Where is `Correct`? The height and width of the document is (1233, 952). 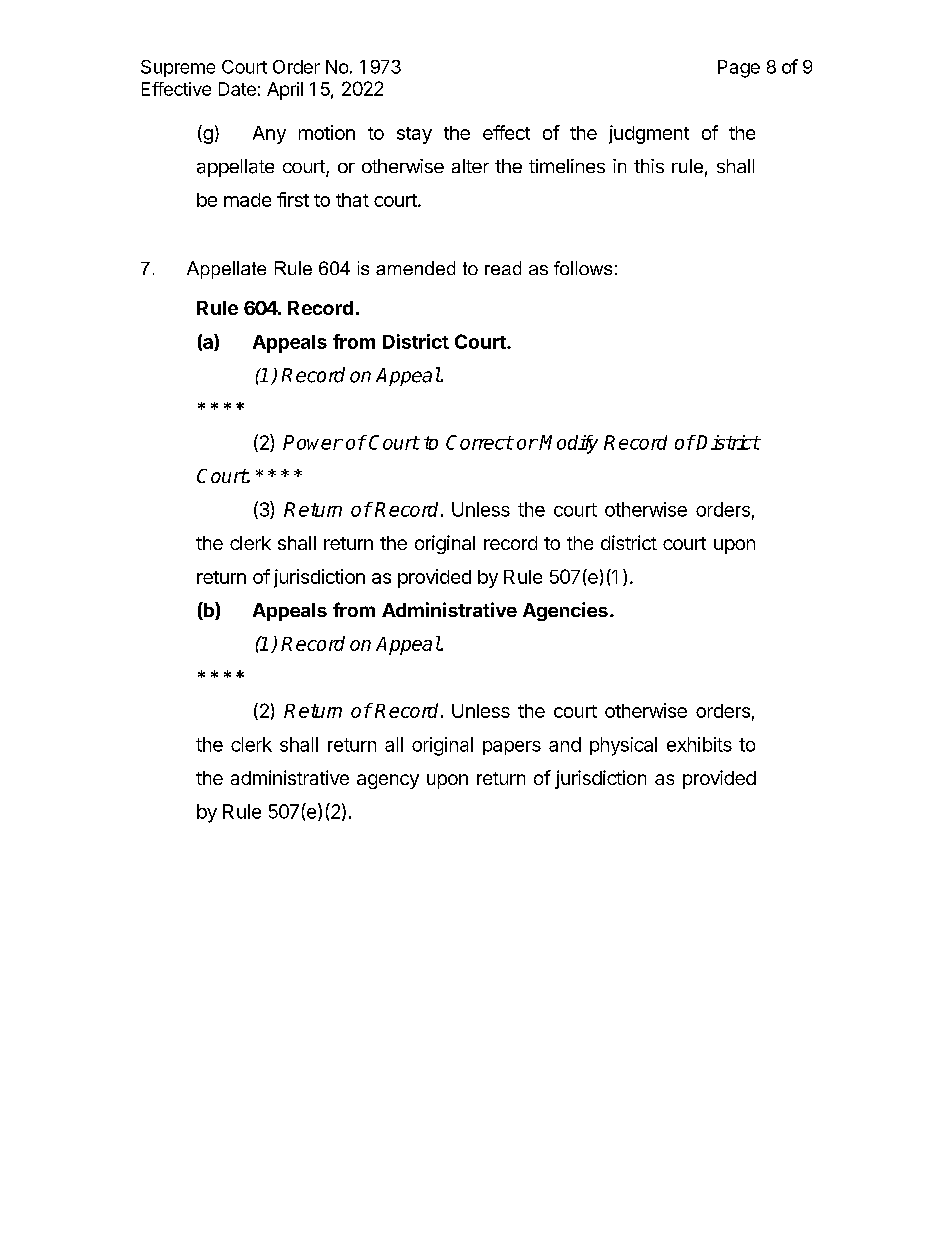 Correct is located at coordinates (479, 442).
